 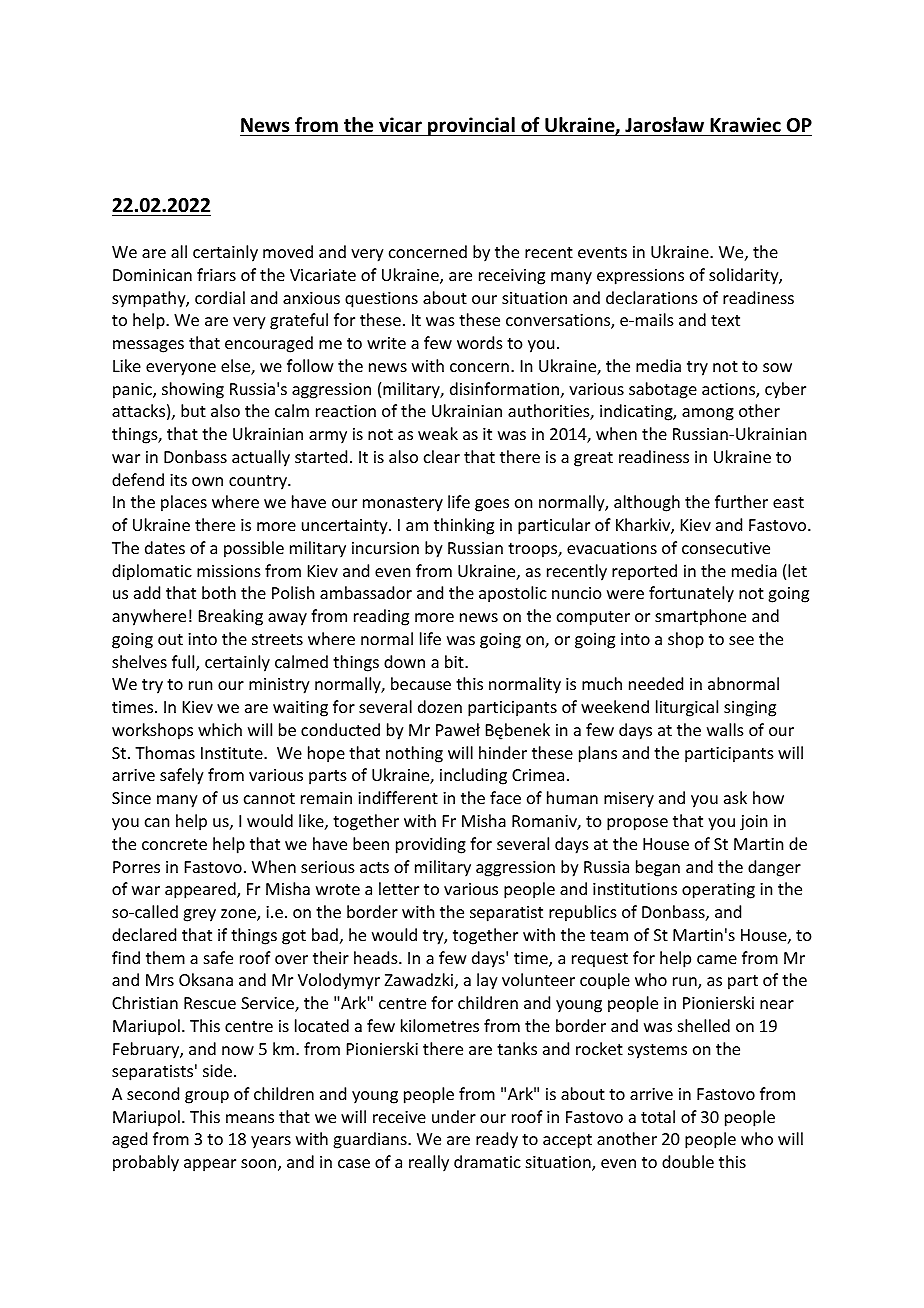 What do you see at coordinates (288, 251) in the screenshot?
I see `moved` at bounding box center [288, 251].
